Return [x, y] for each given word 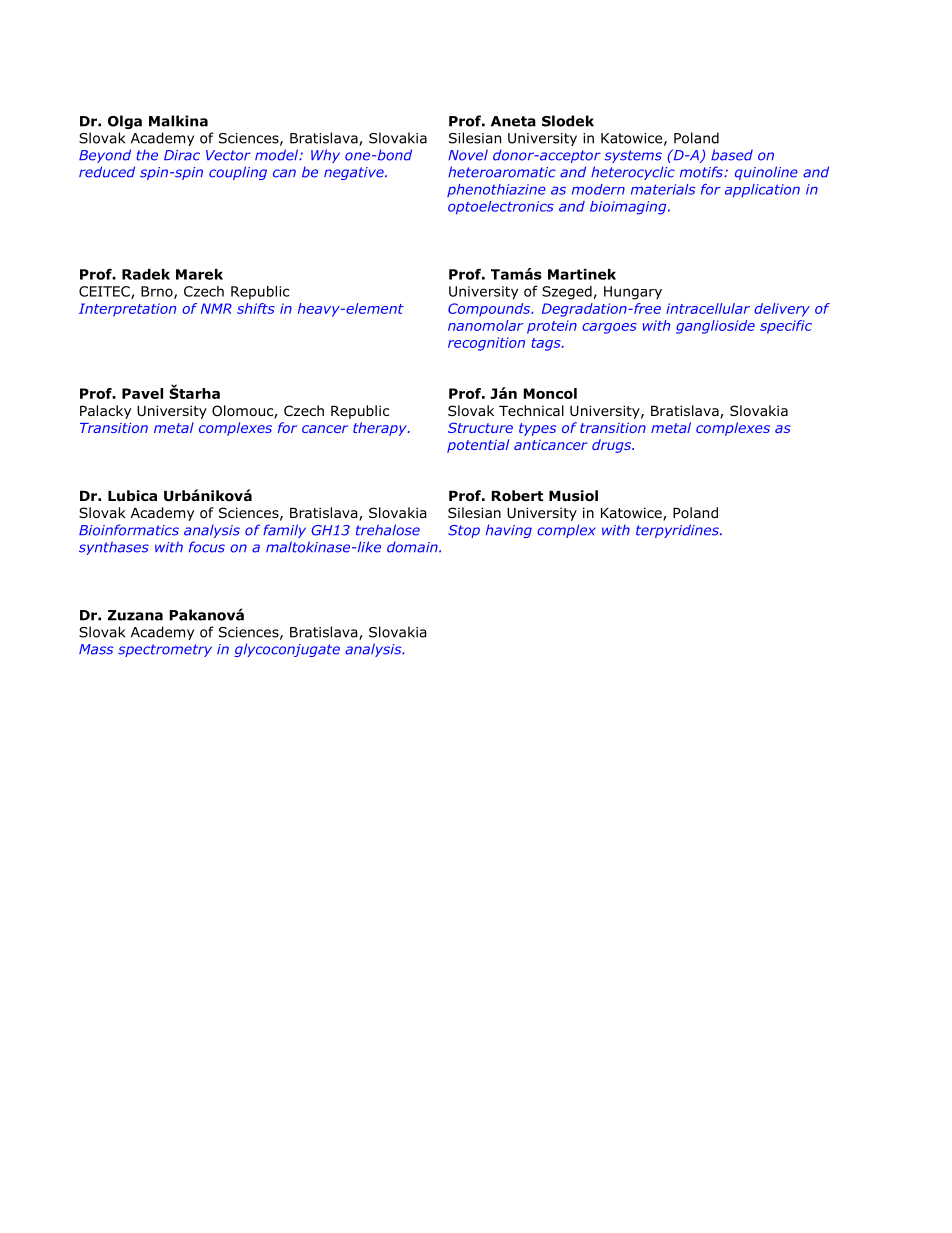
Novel [468, 155]
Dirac [182, 155]
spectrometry [165, 650]
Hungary [633, 293]
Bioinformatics [129, 530]
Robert [517, 496]
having [509, 531]
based [732, 155]
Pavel [142, 393]
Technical [531, 410]
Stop [464, 531]
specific [786, 327]
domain [413, 547]
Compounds [490, 310]
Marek [199, 274]
